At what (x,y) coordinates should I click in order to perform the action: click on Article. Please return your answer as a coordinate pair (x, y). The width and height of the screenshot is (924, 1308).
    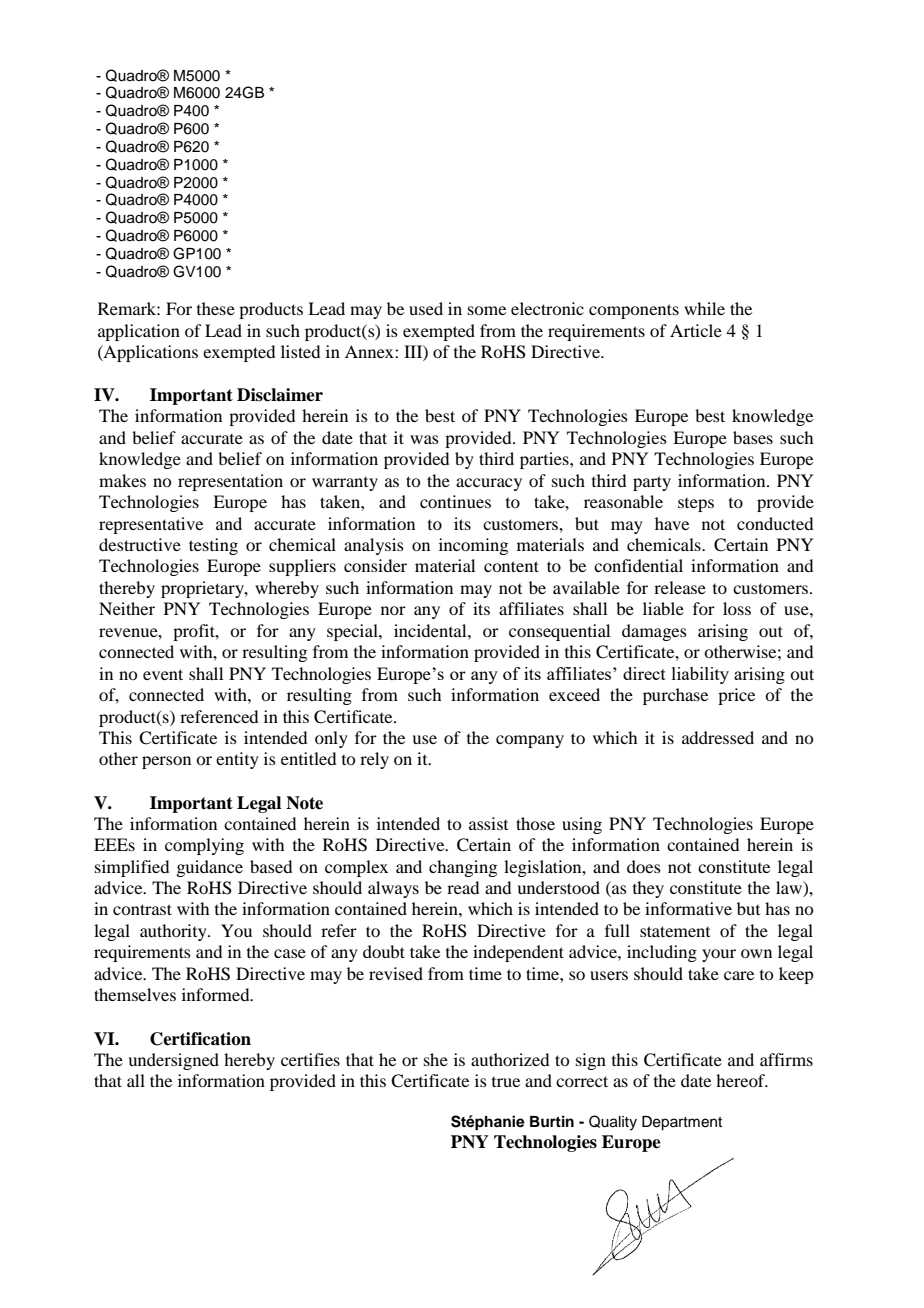
    Looking at the image, I should click on (696, 330).
